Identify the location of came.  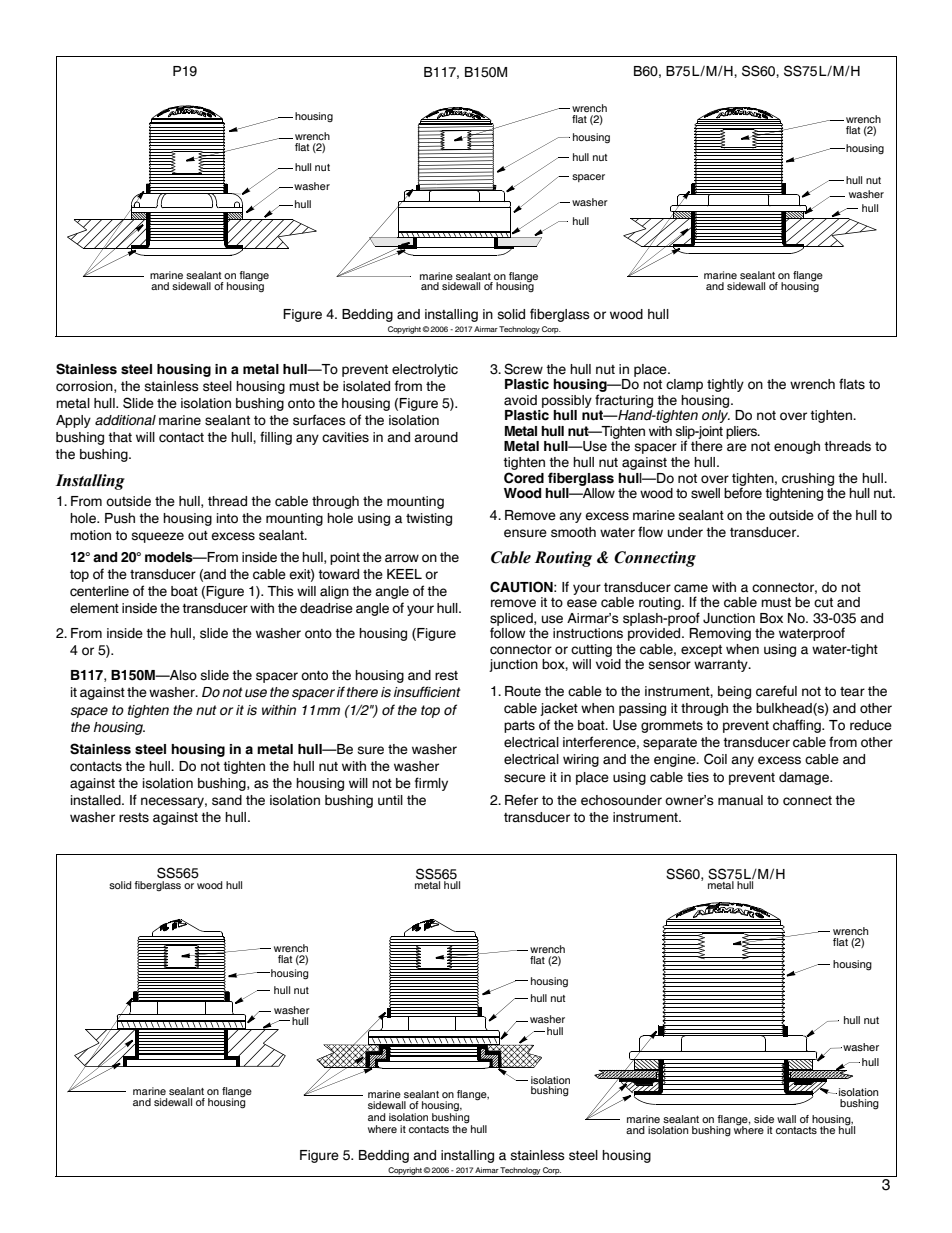
(691, 588).
